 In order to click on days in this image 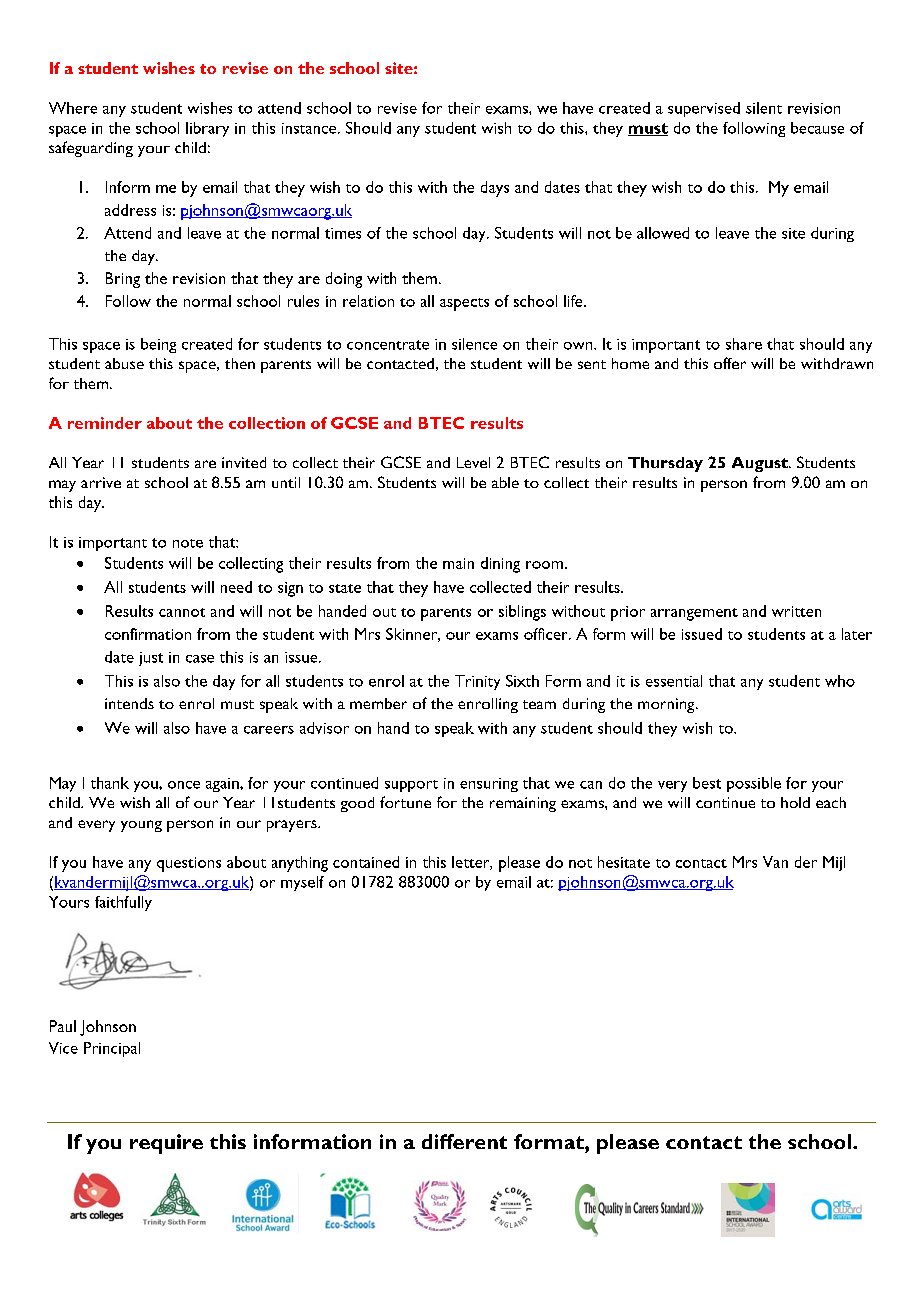, I will do `click(495, 189)`.
